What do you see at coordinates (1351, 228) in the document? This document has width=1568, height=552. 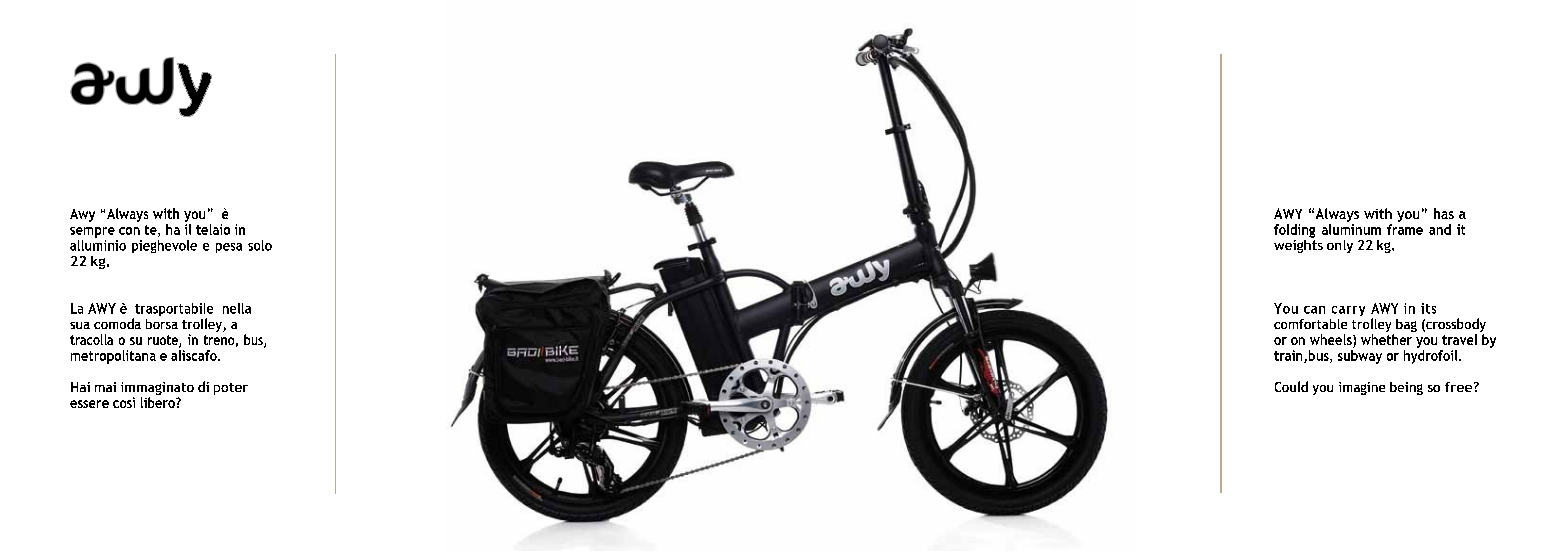 I see `aluminum` at bounding box center [1351, 228].
